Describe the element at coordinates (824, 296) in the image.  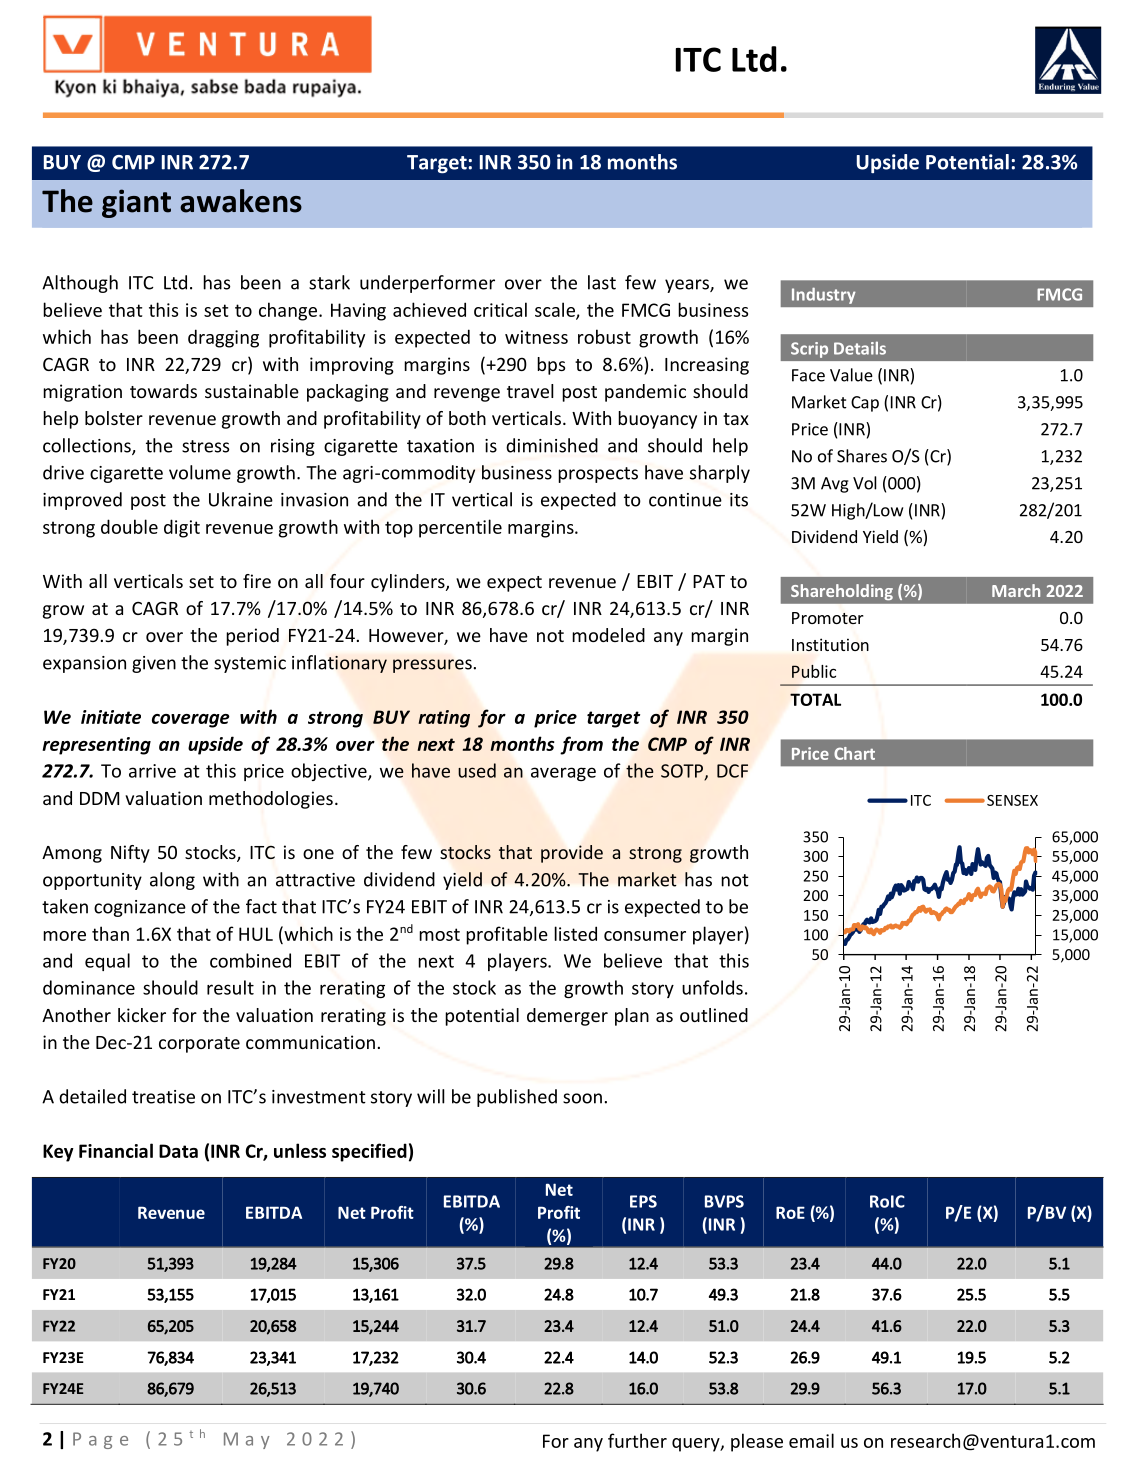
I see `Industry` at that location.
